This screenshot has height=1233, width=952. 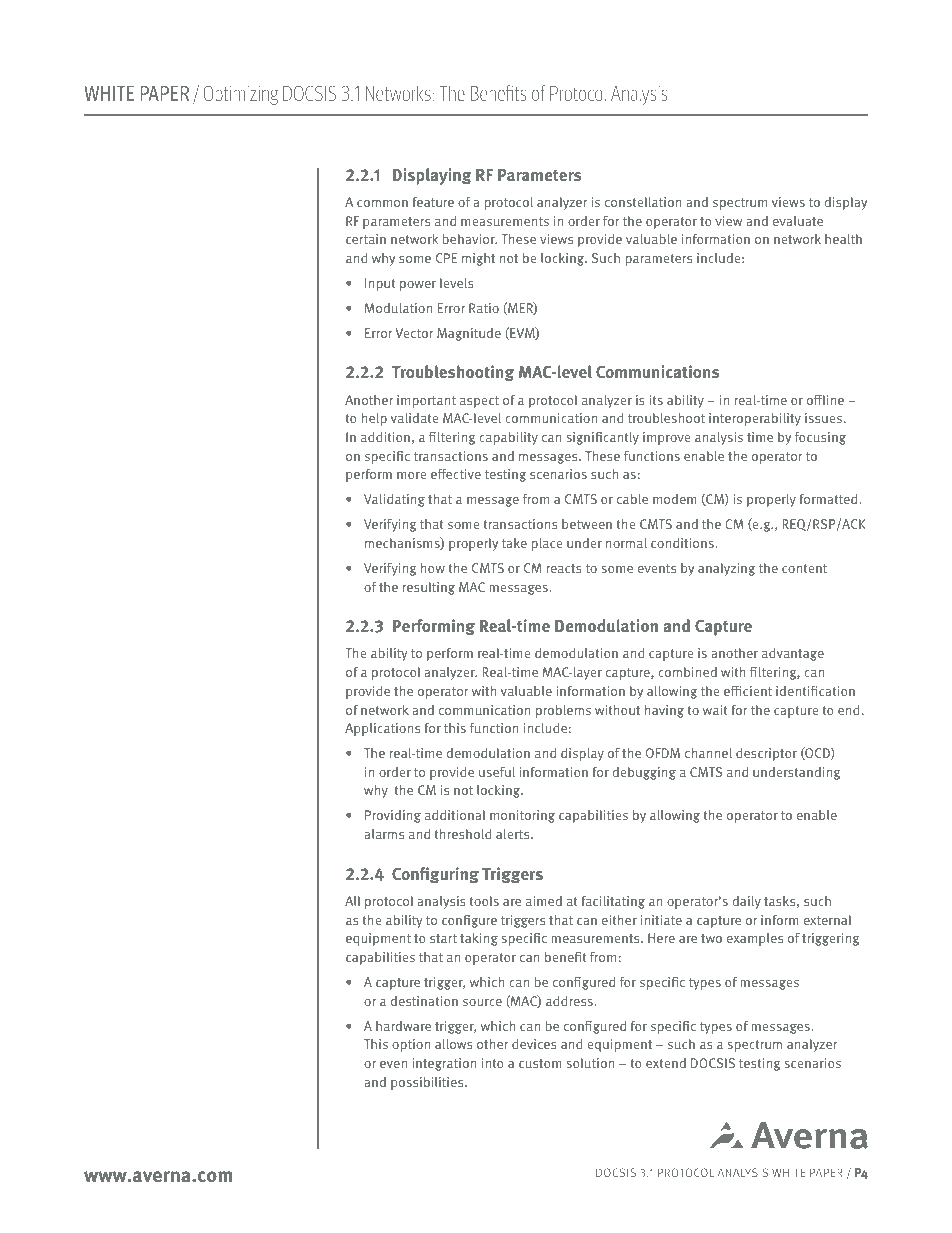 I want to click on Validating, so click(x=394, y=500).
